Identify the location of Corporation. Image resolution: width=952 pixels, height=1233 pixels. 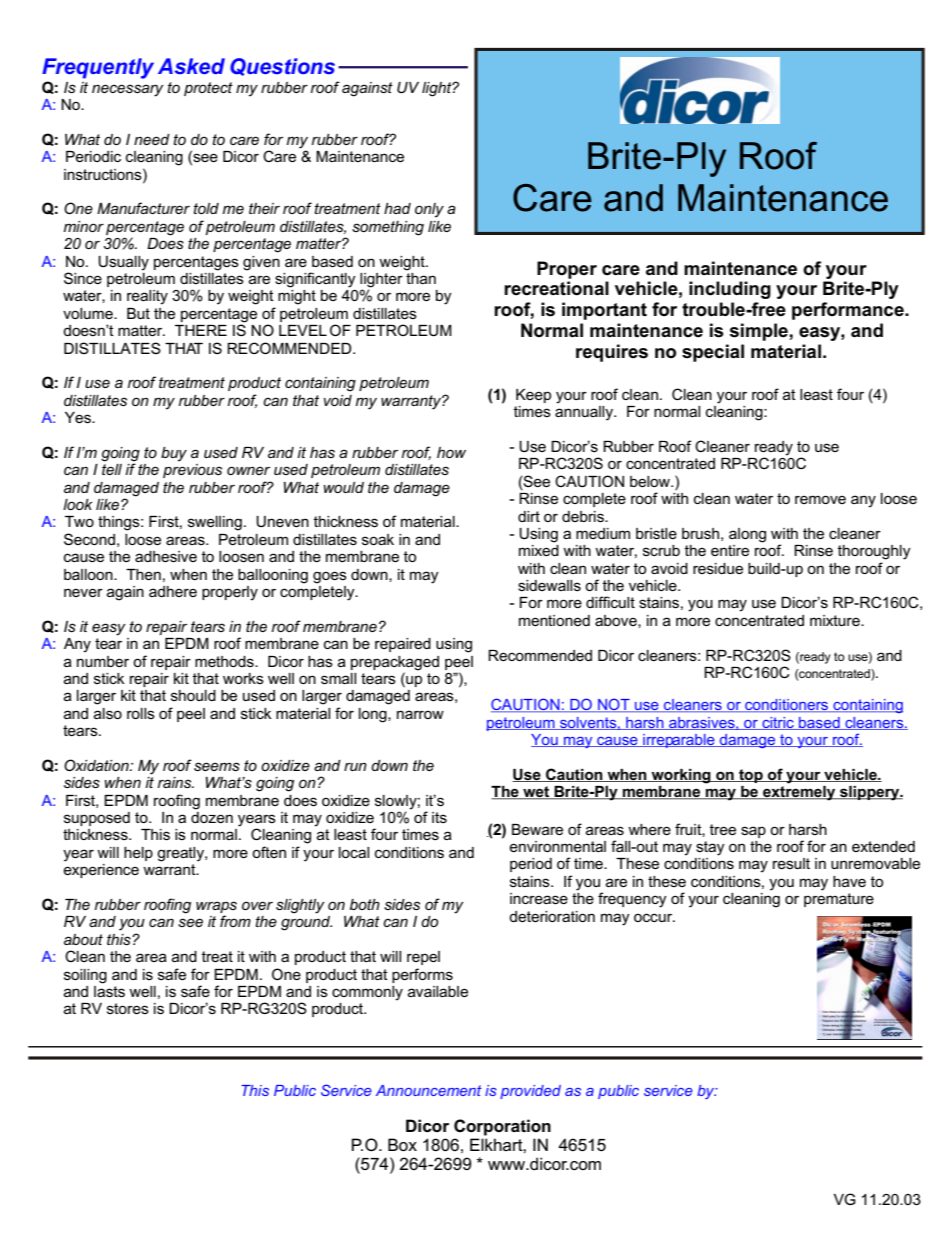
(502, 1127).
